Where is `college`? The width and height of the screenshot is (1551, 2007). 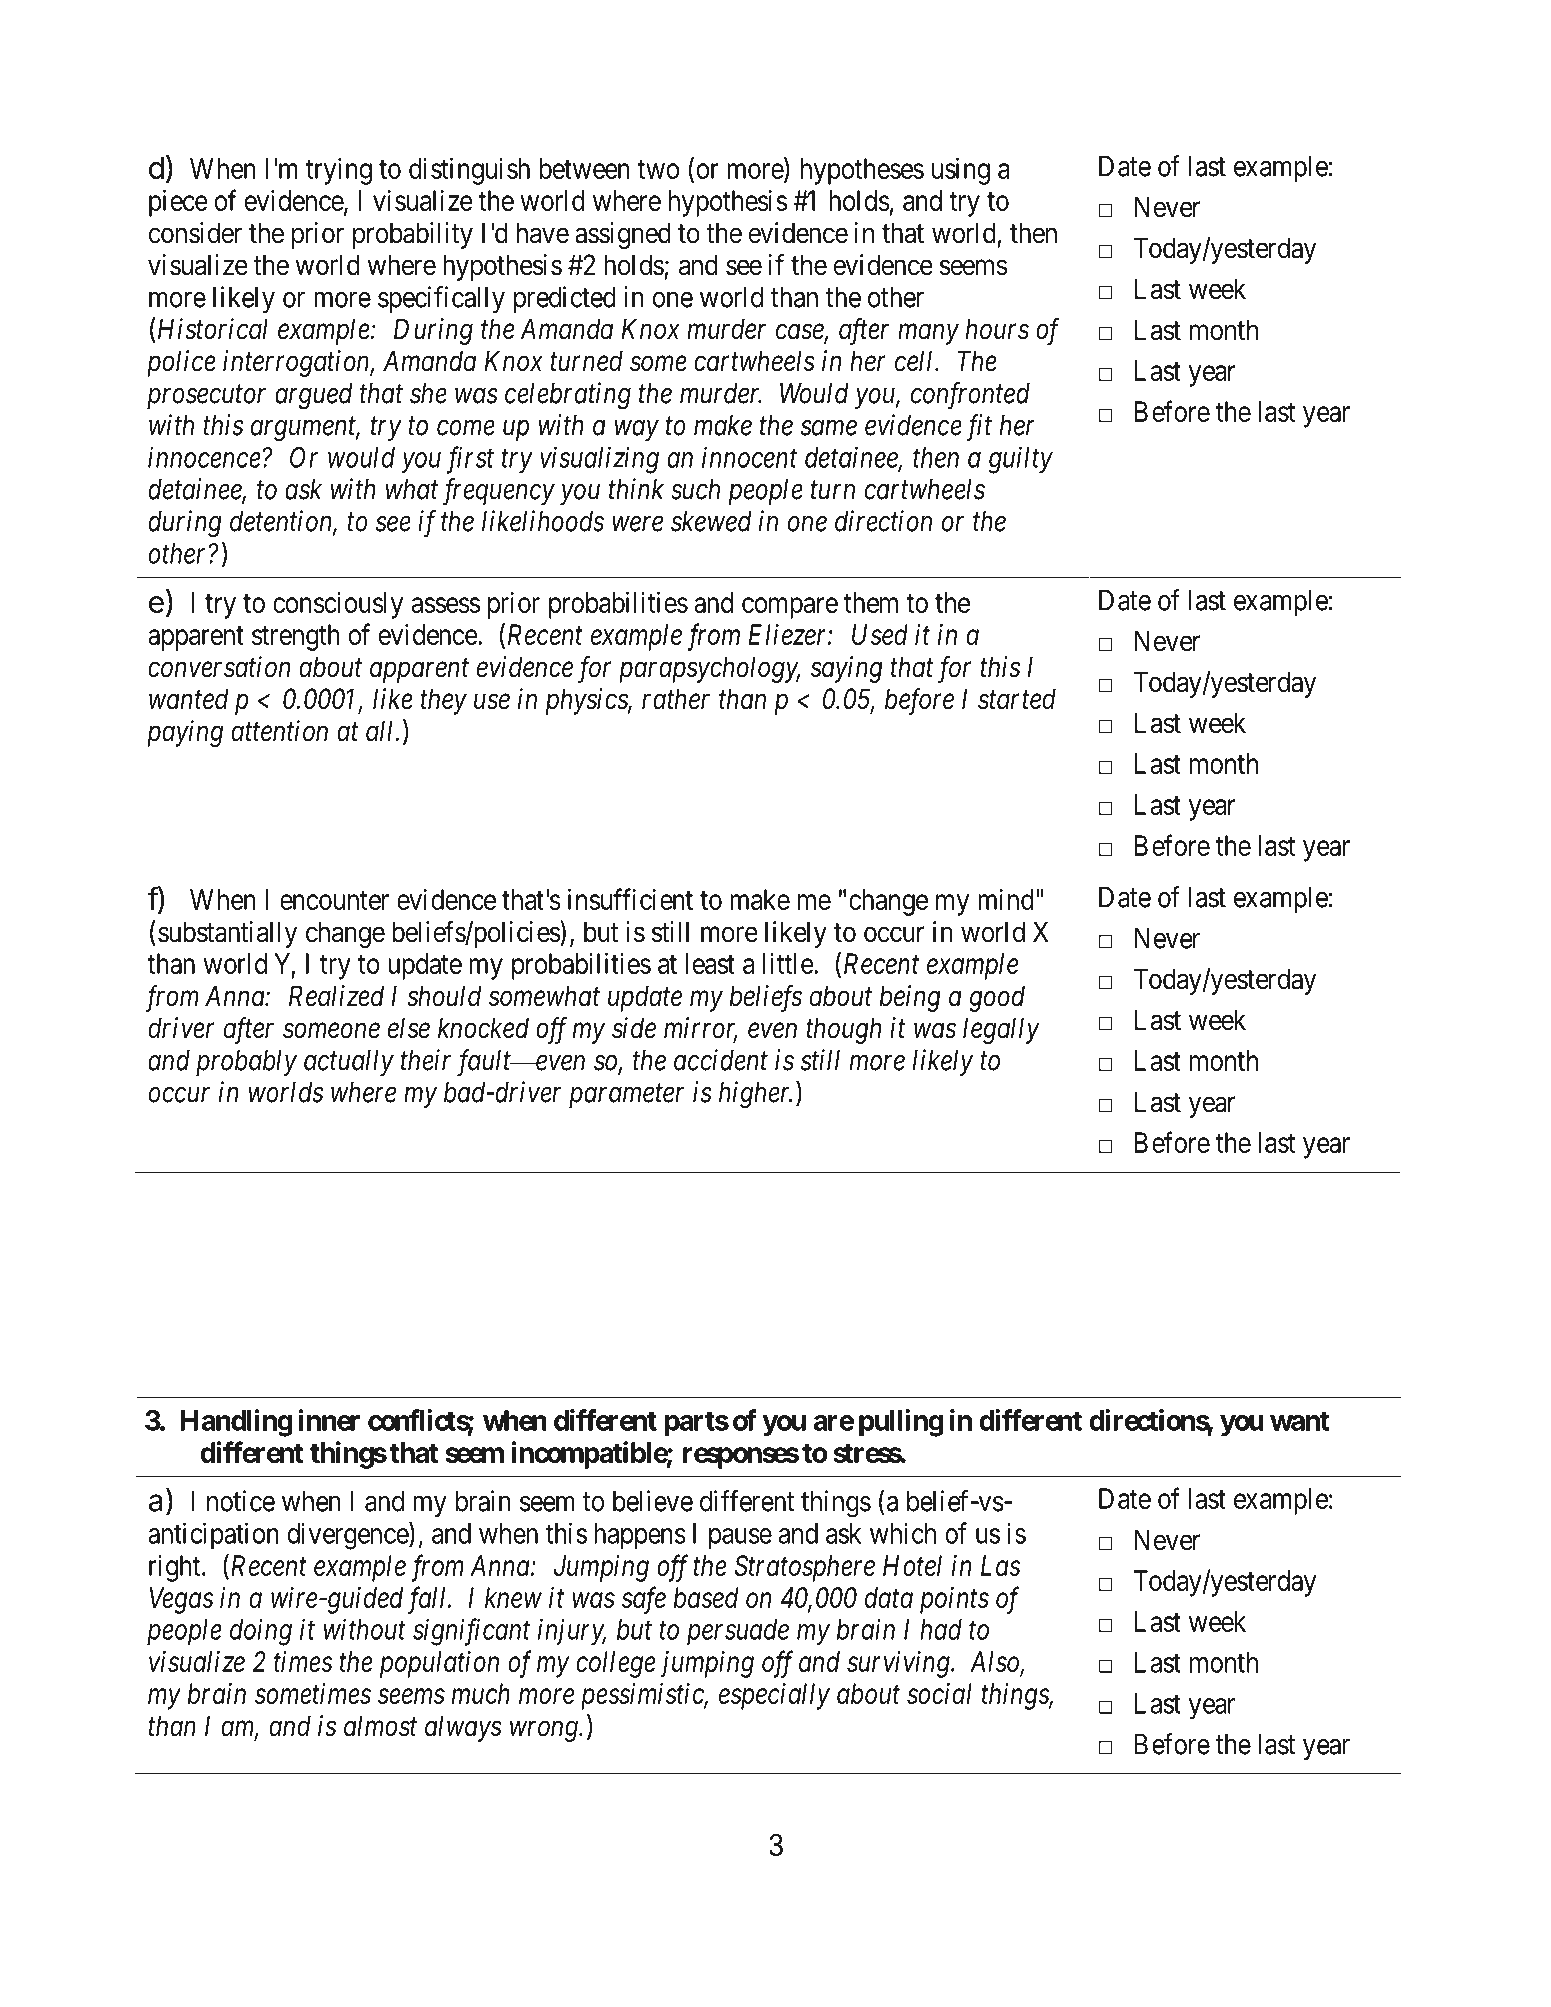 college is located at coordinates (616, 1664).
